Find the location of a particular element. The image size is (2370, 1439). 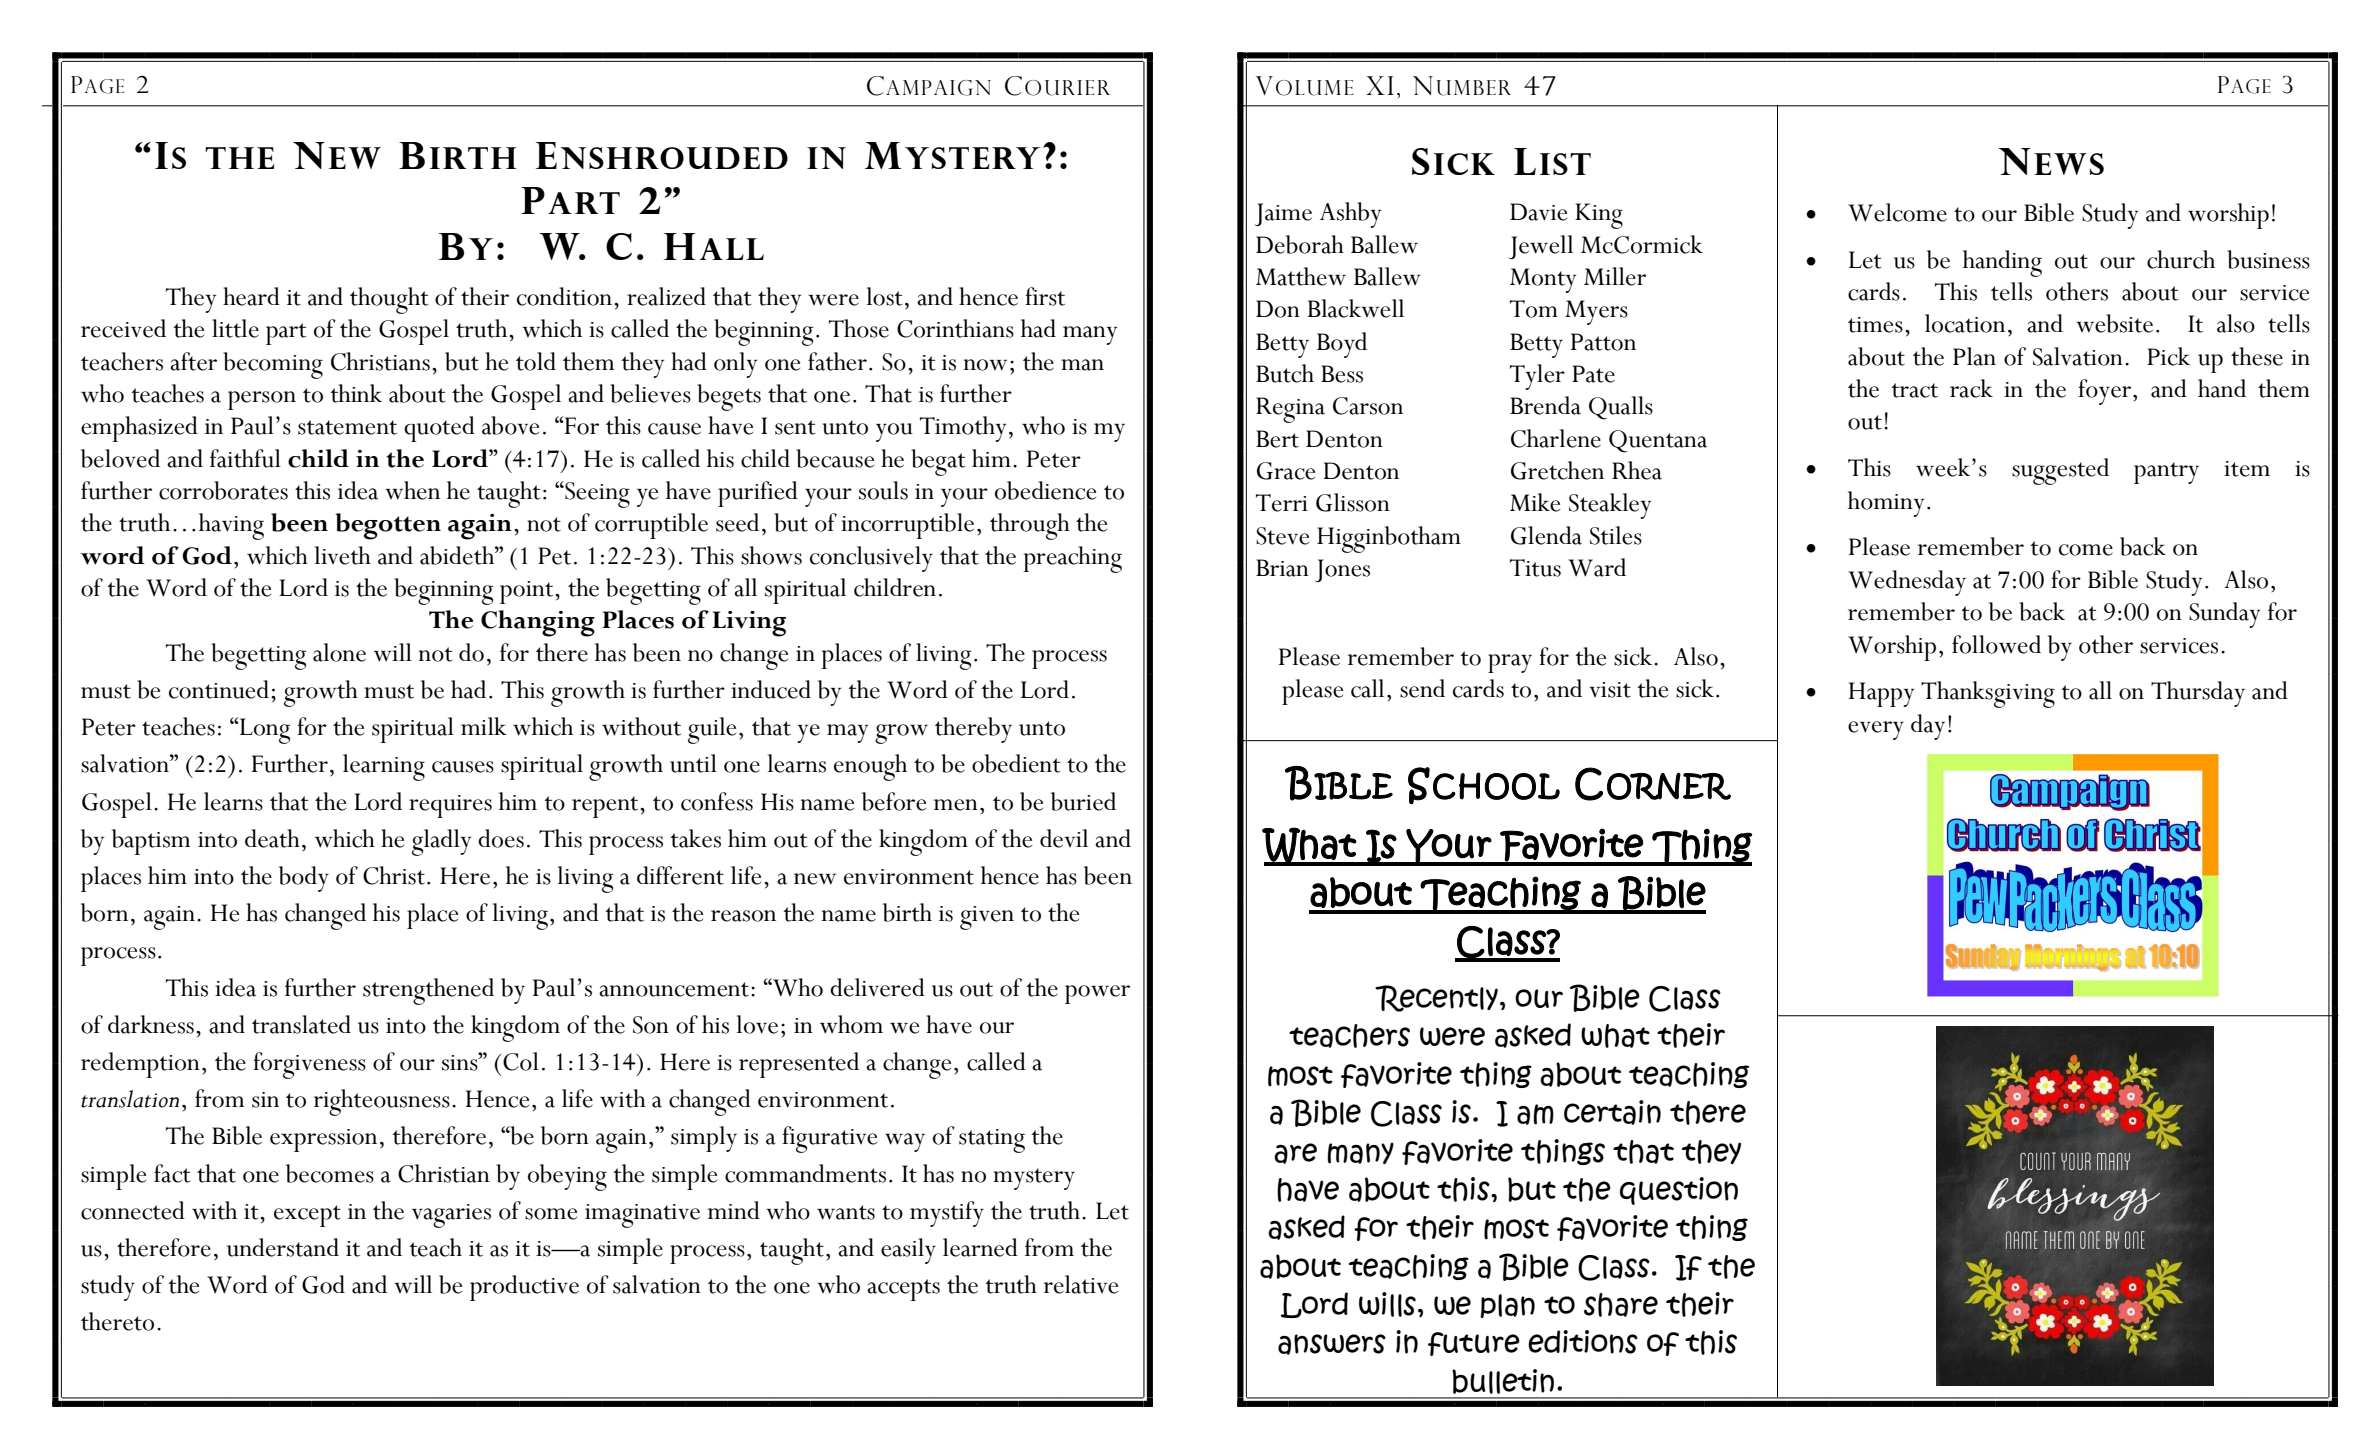

translated is located at coordinates (301, 1024).
